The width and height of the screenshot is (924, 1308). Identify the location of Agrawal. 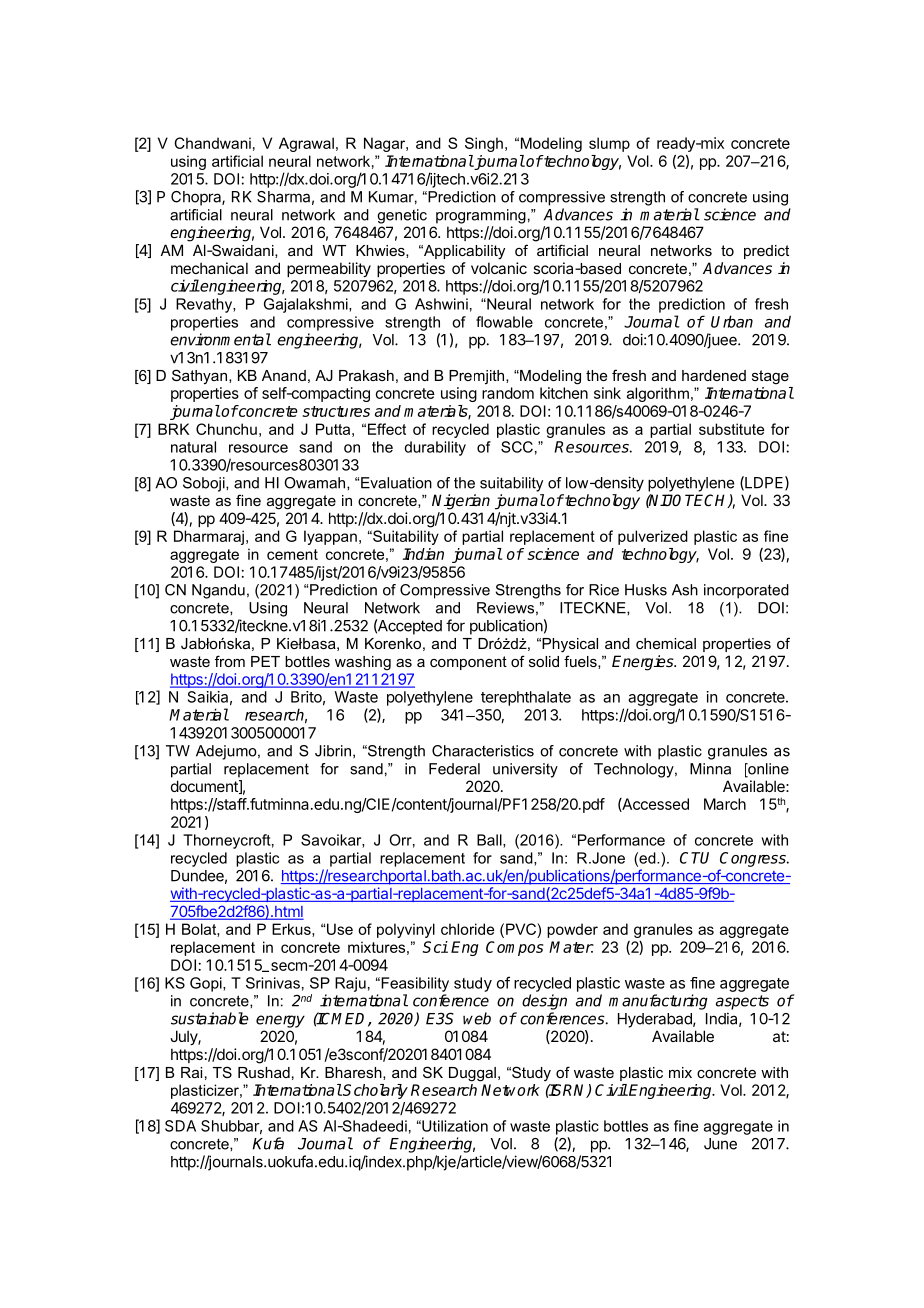
(306, 144).
